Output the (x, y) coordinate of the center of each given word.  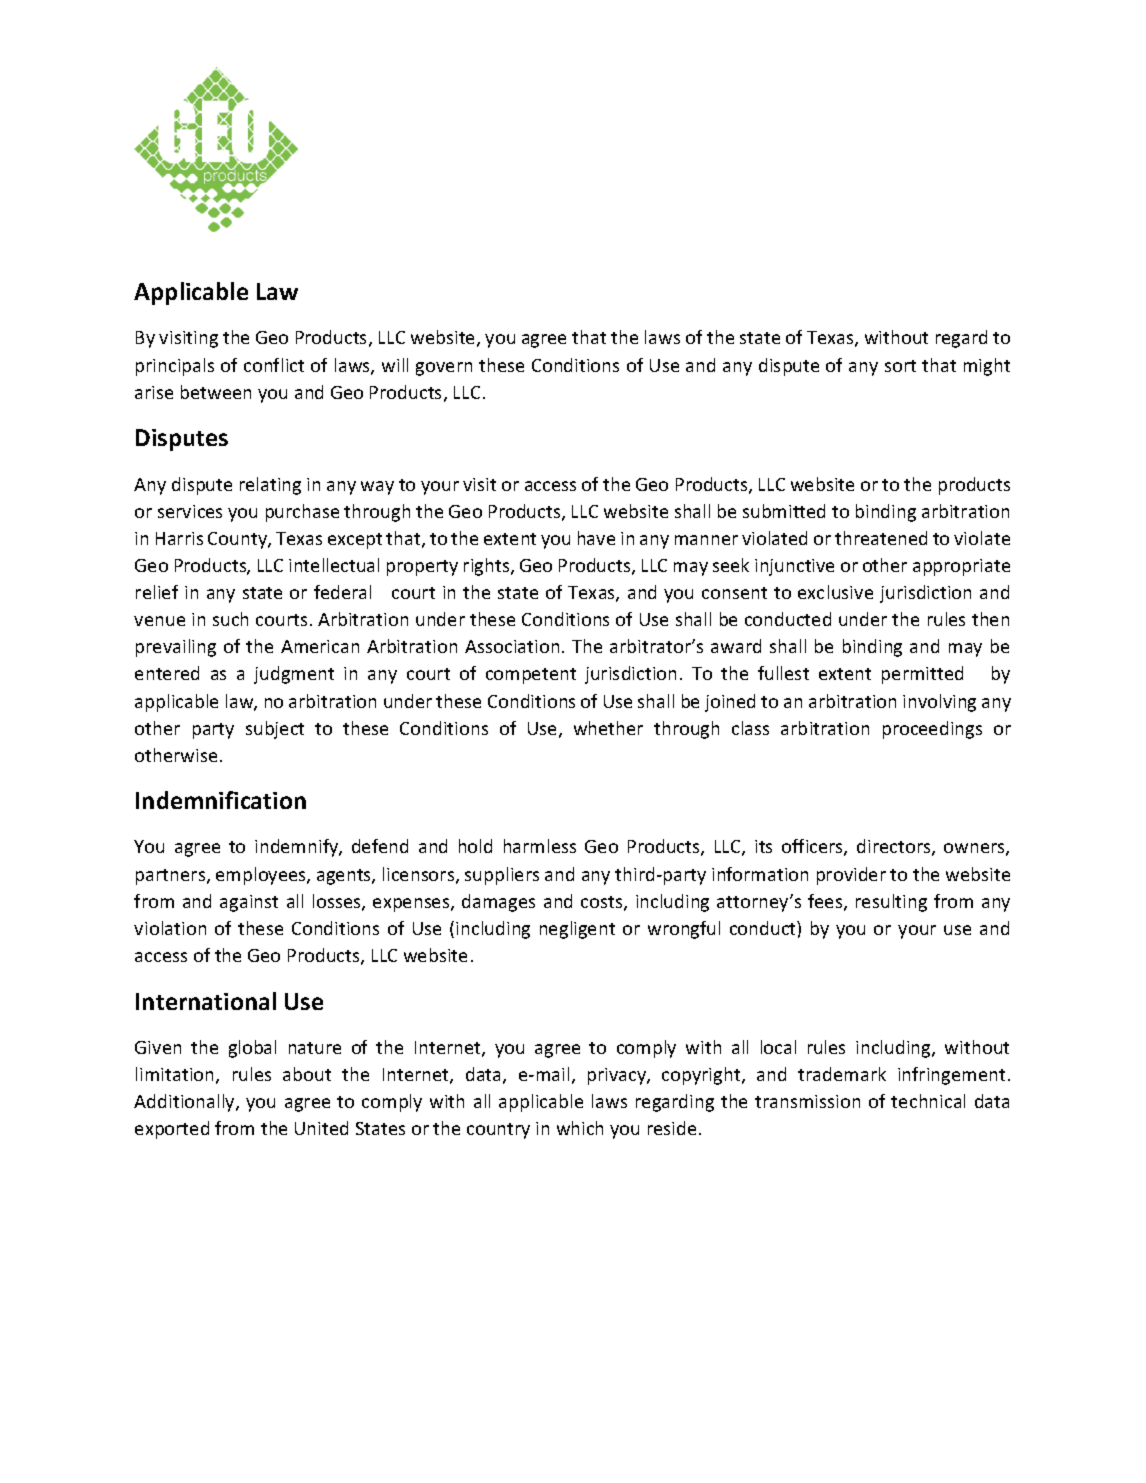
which (580, 1128)
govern (444, 369)
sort (900, 366)
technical (928, 1101)
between (216, 392)
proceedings (932, 730)
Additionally (185, 1103)
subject (275, 730)
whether (608, 728)
